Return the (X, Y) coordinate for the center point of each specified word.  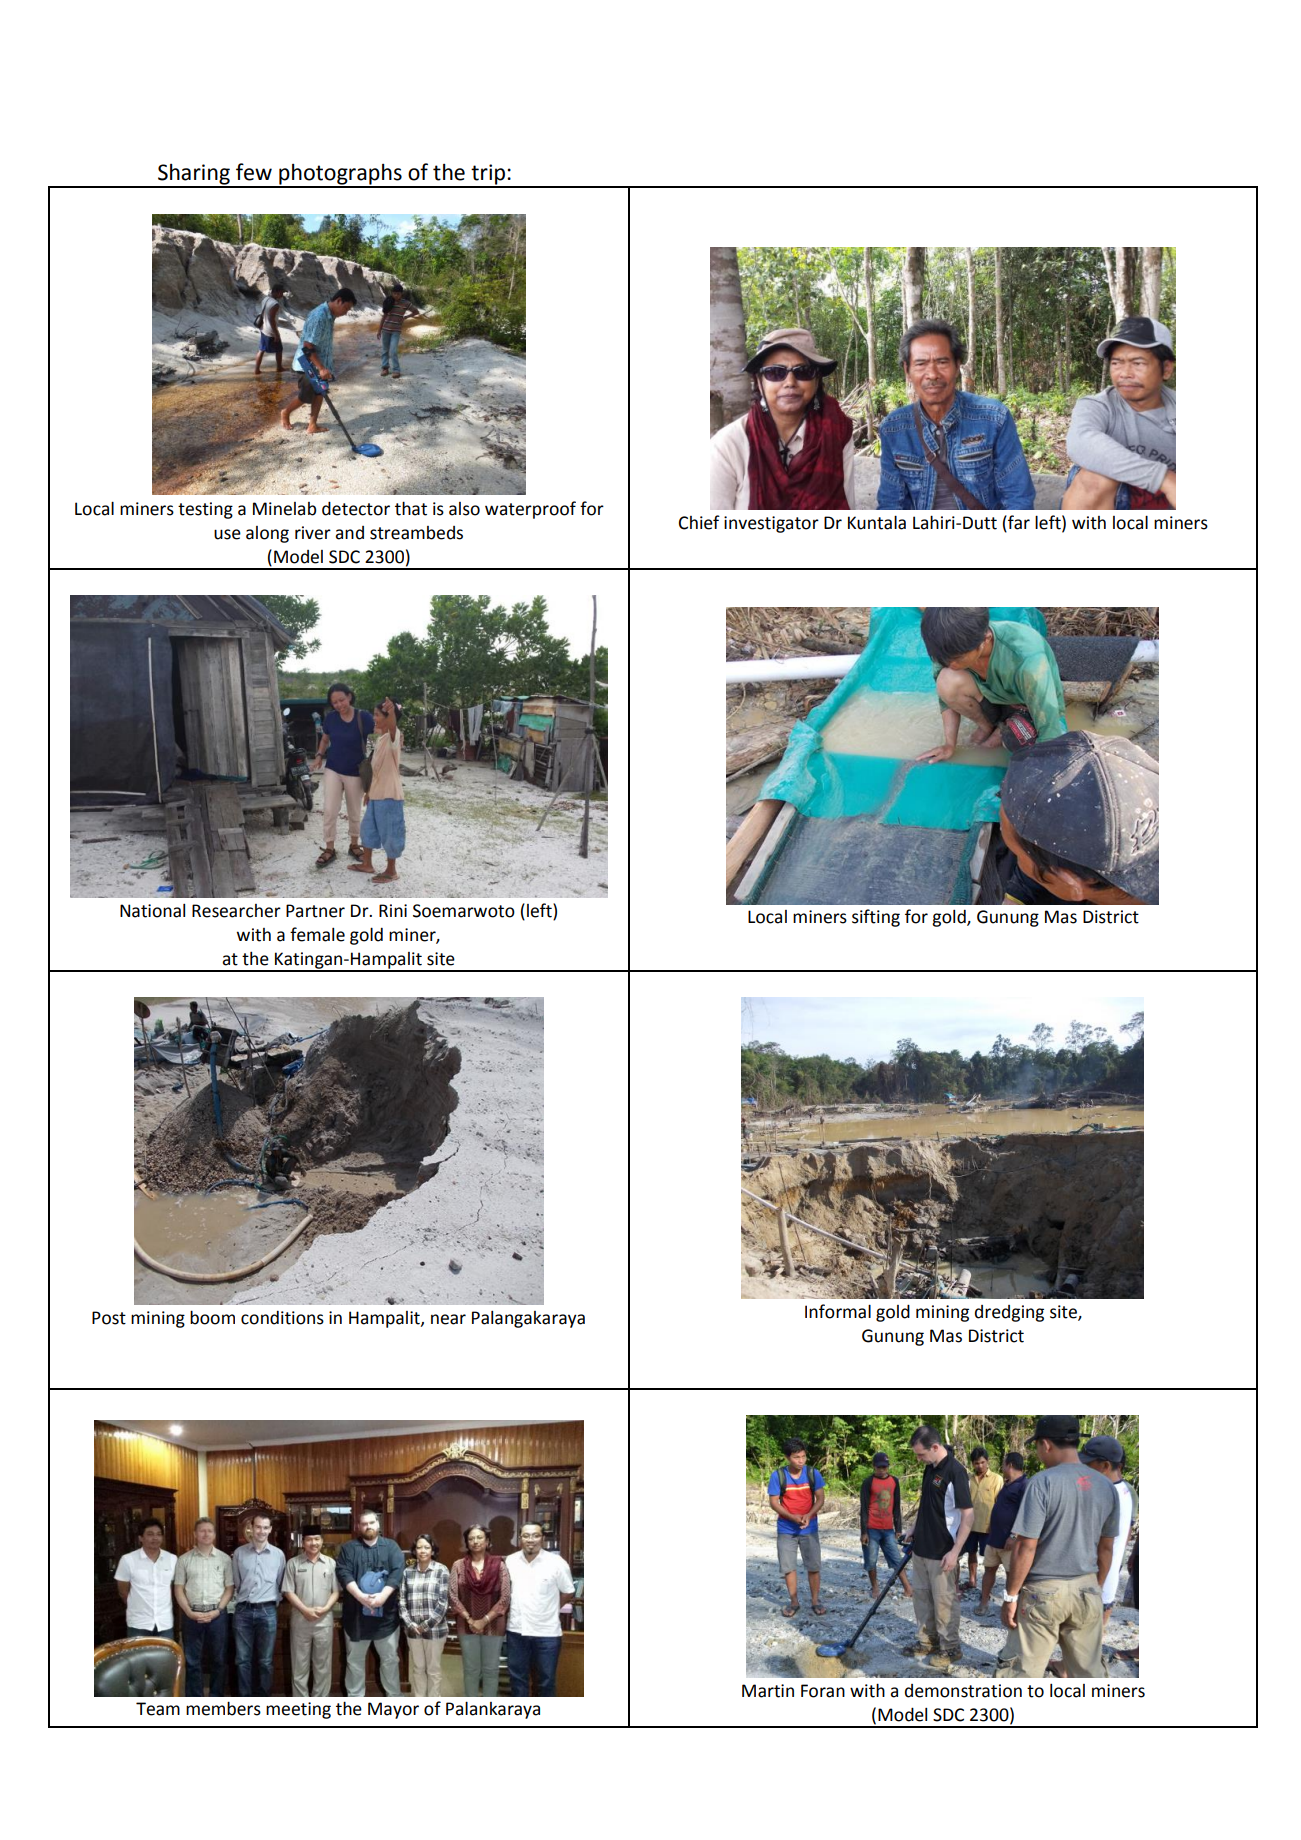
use (227, 534)
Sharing (194, 175)
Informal (838, 1311)
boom (212, 1317)
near (448, 1319)
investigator (771, 524)
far (1018, 522)
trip (488, 175)
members (223, 1708)
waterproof (530, 510)
